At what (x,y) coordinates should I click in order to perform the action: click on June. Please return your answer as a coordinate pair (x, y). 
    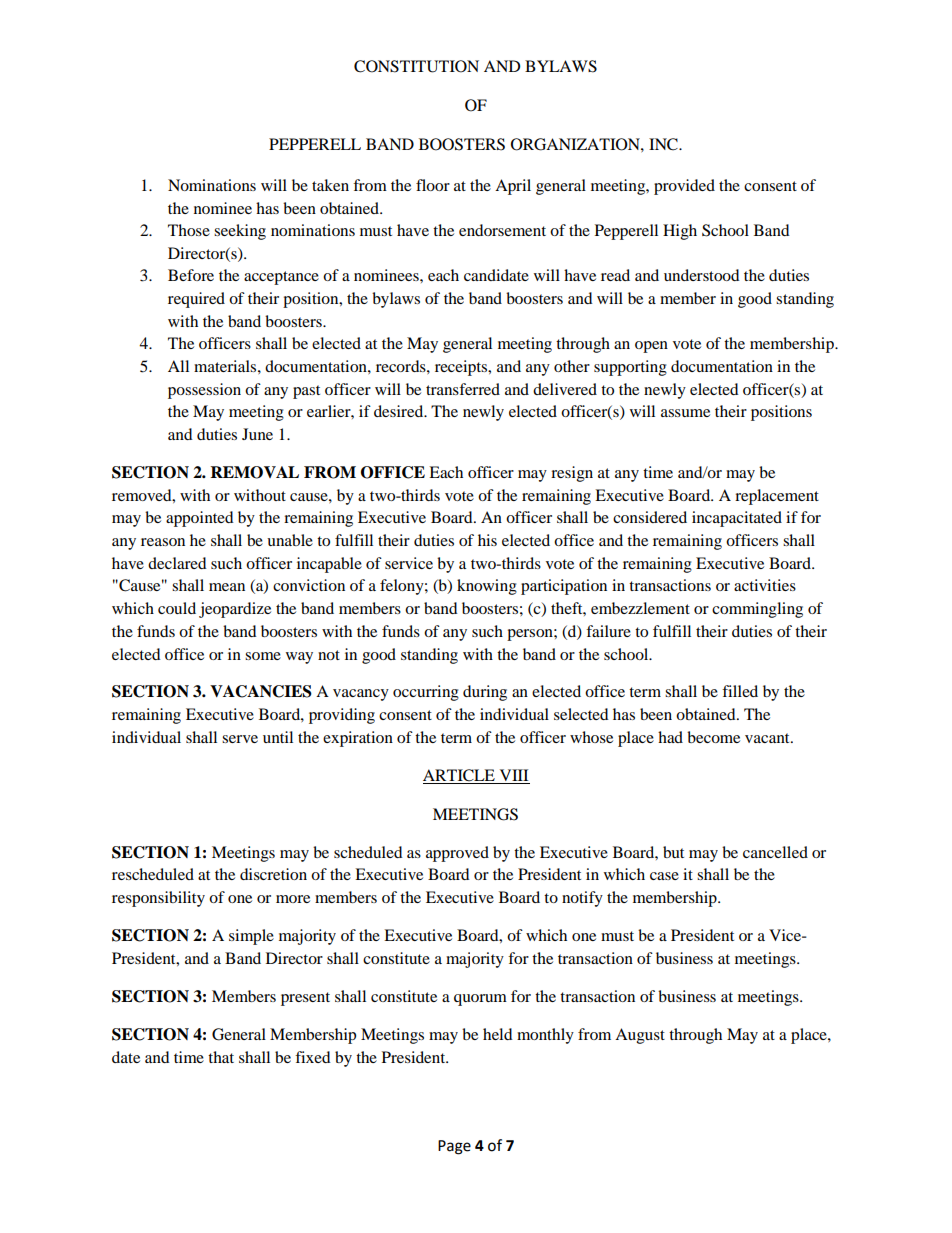
    Looking at the image, I should click on (257, 434).
